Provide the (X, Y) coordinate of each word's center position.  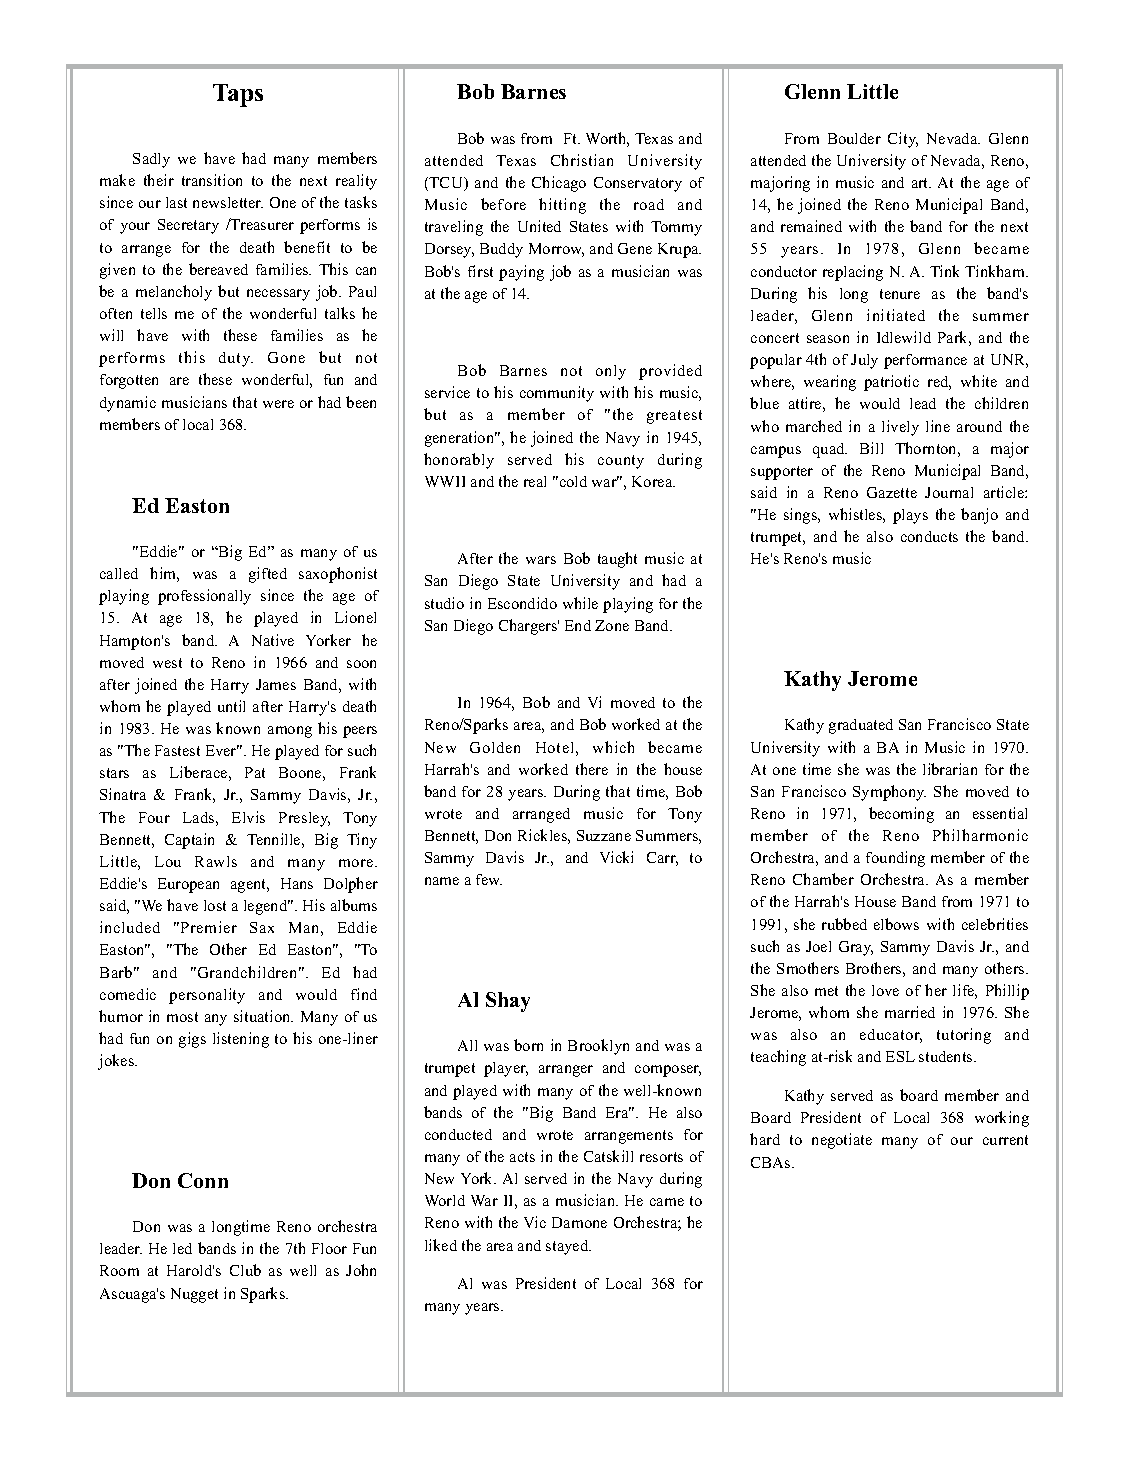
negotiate (842, 1141)
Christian (582, 160)
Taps (238, 95)
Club (245, 1270)
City (903, 140)
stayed (568, 1247)
